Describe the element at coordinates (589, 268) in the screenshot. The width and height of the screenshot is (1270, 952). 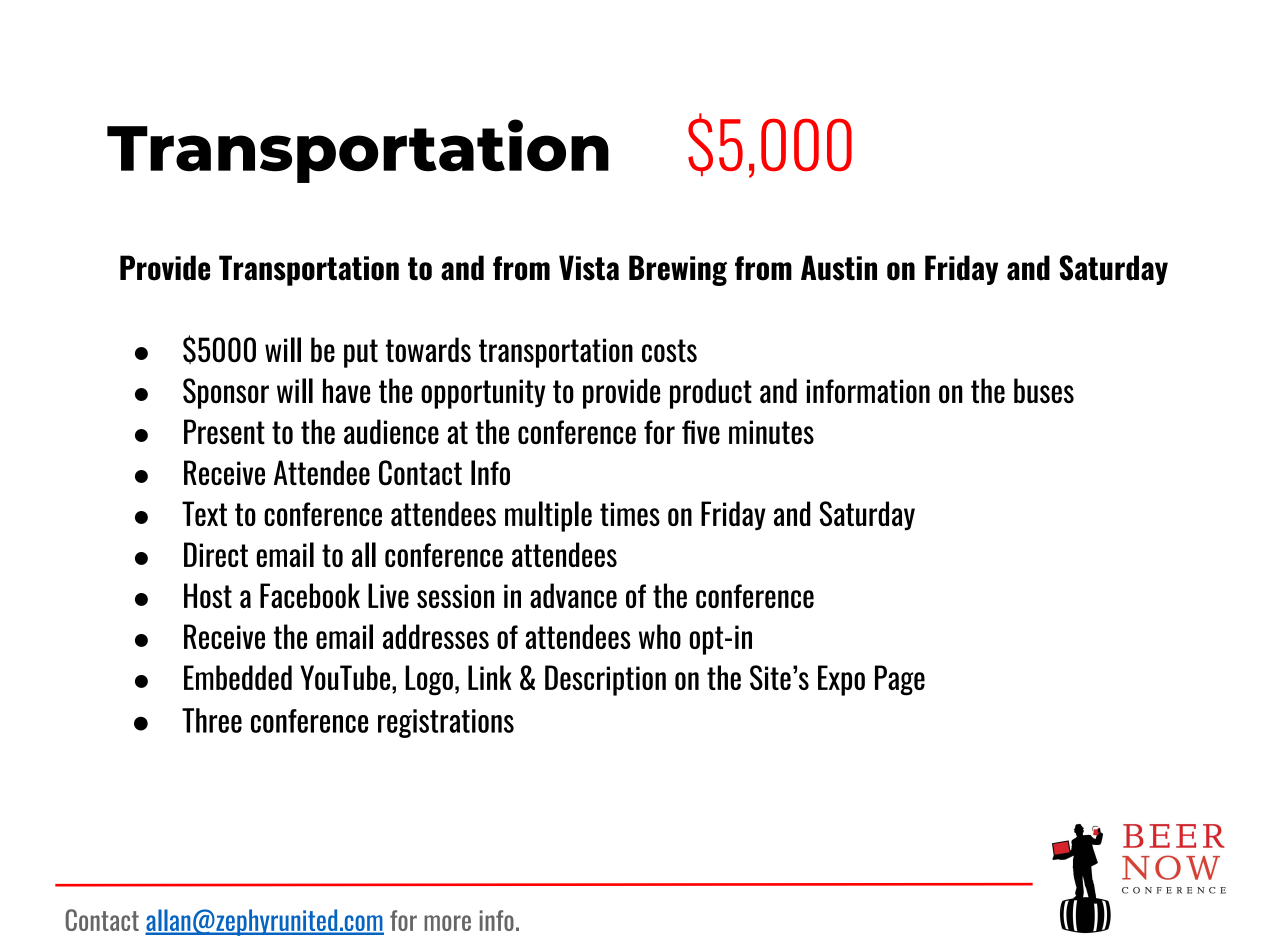
I see `Vista` at that location.
